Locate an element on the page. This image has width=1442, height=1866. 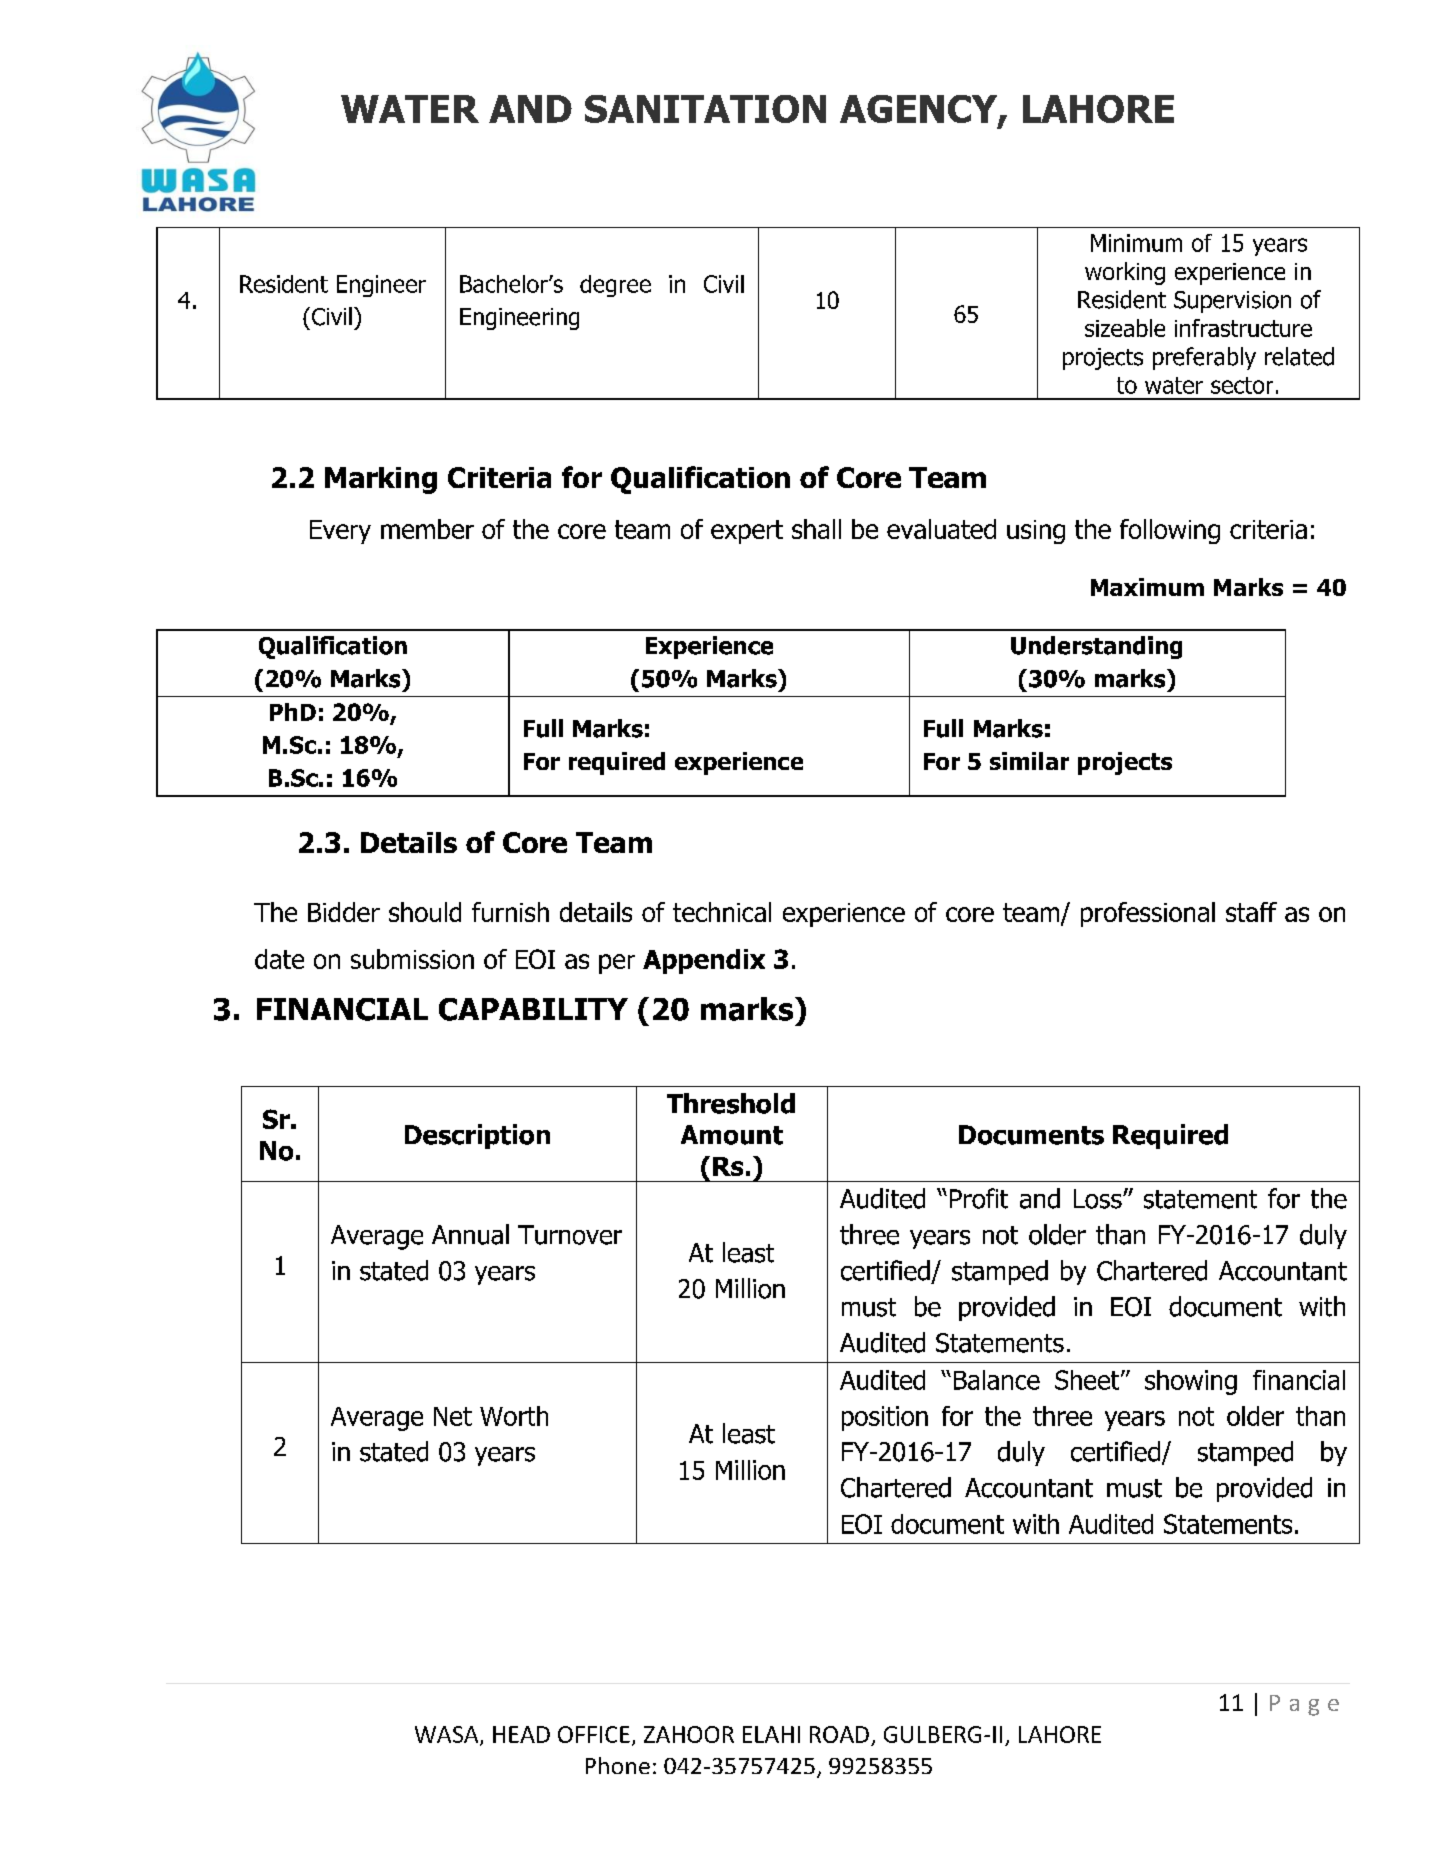
position is located at coordinates (885, 1418).
